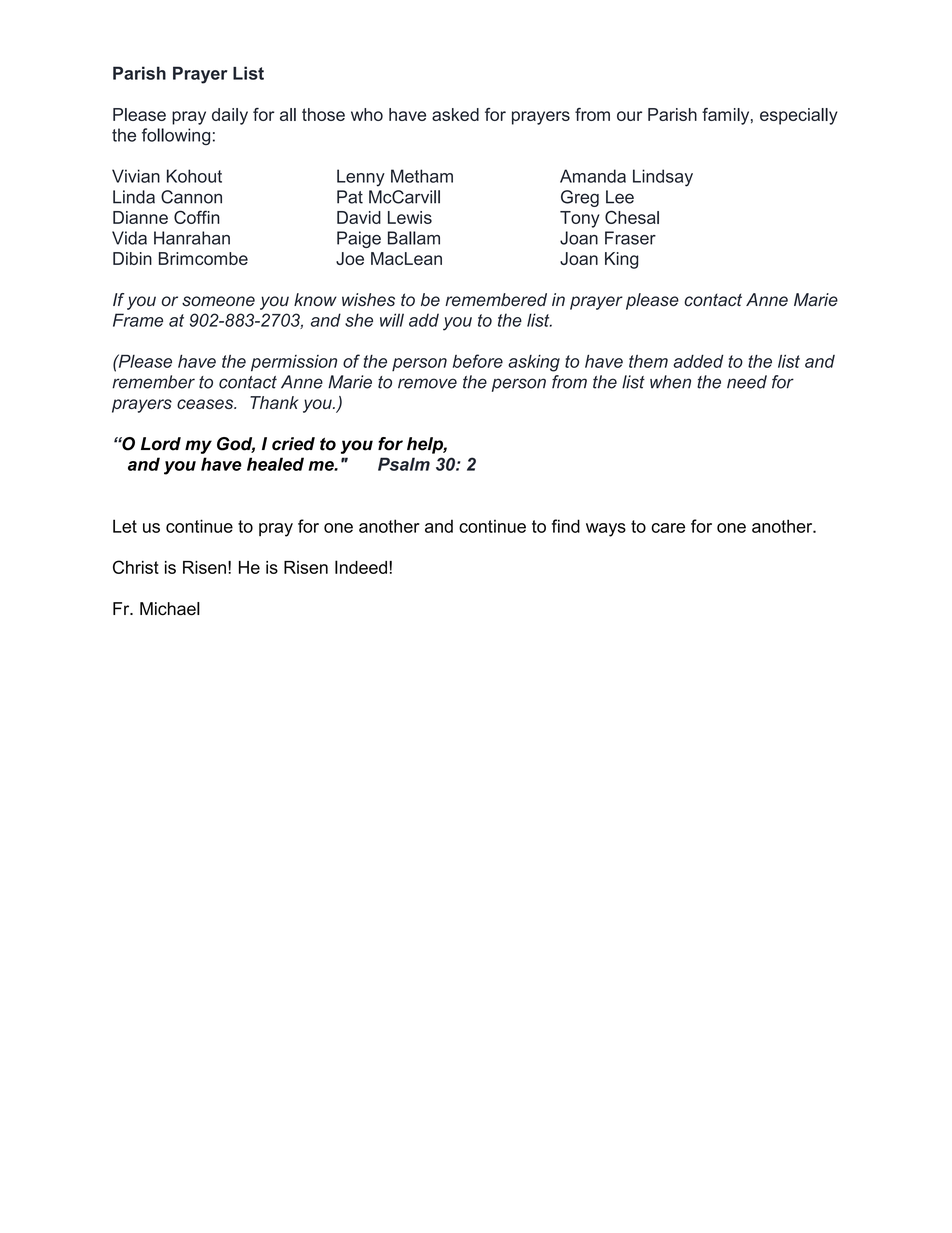 The height and width of the image is (1233, 952). What do you see at coordinates (455, 114) in the image?
I see `asked` at bounding box center [455, 114].
